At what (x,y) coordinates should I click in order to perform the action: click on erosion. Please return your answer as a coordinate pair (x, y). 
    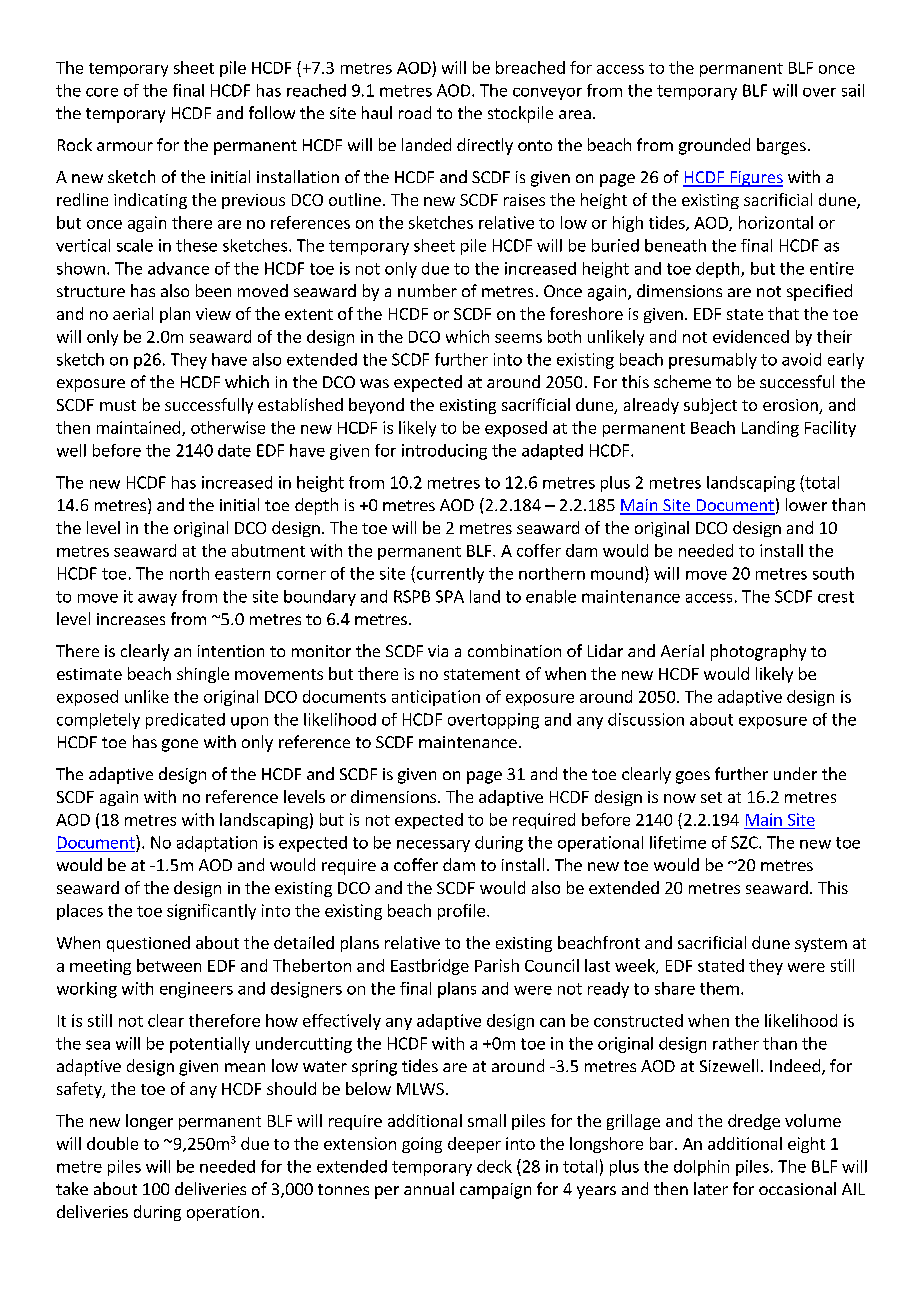
    Looking at the image, I should click on (791, 406).
